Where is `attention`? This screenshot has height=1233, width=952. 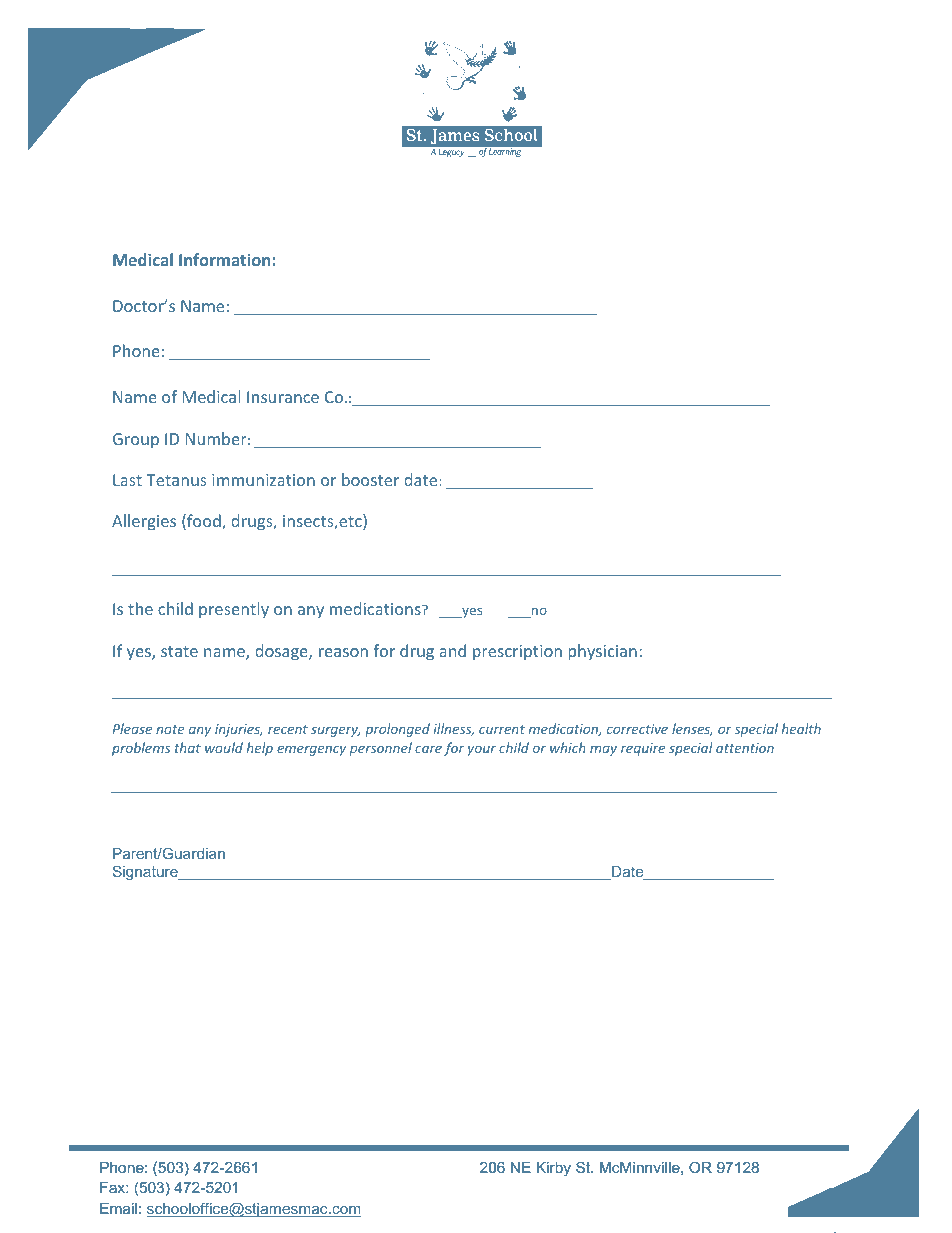
attention is located at coordinates (745, 748).
